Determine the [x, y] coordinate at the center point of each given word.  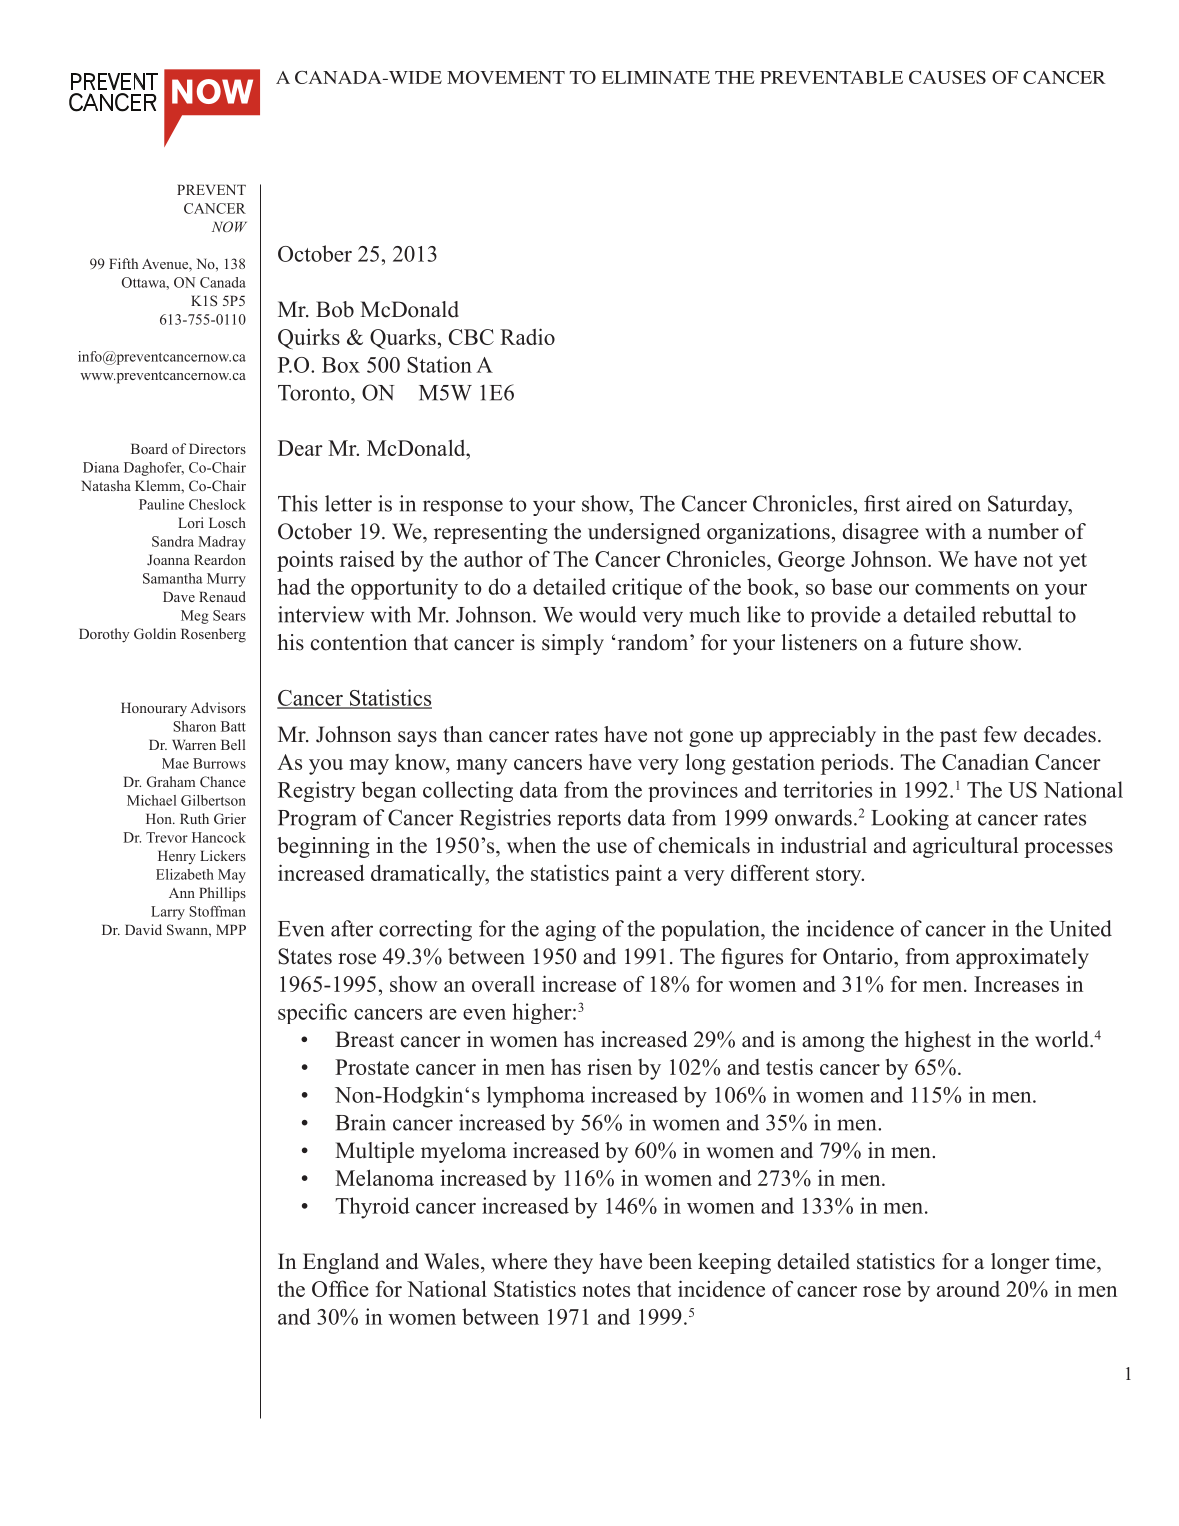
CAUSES [947, 77]
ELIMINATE [656, 77]
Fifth [123, 263]
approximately [1022, 958]
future [936, 642]
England [341, 1263]
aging [571, 930]
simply [573, 644]
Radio [527, 336]
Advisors [218, 707]
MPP [231, 929]
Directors [217, 448]
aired [929, 503]
